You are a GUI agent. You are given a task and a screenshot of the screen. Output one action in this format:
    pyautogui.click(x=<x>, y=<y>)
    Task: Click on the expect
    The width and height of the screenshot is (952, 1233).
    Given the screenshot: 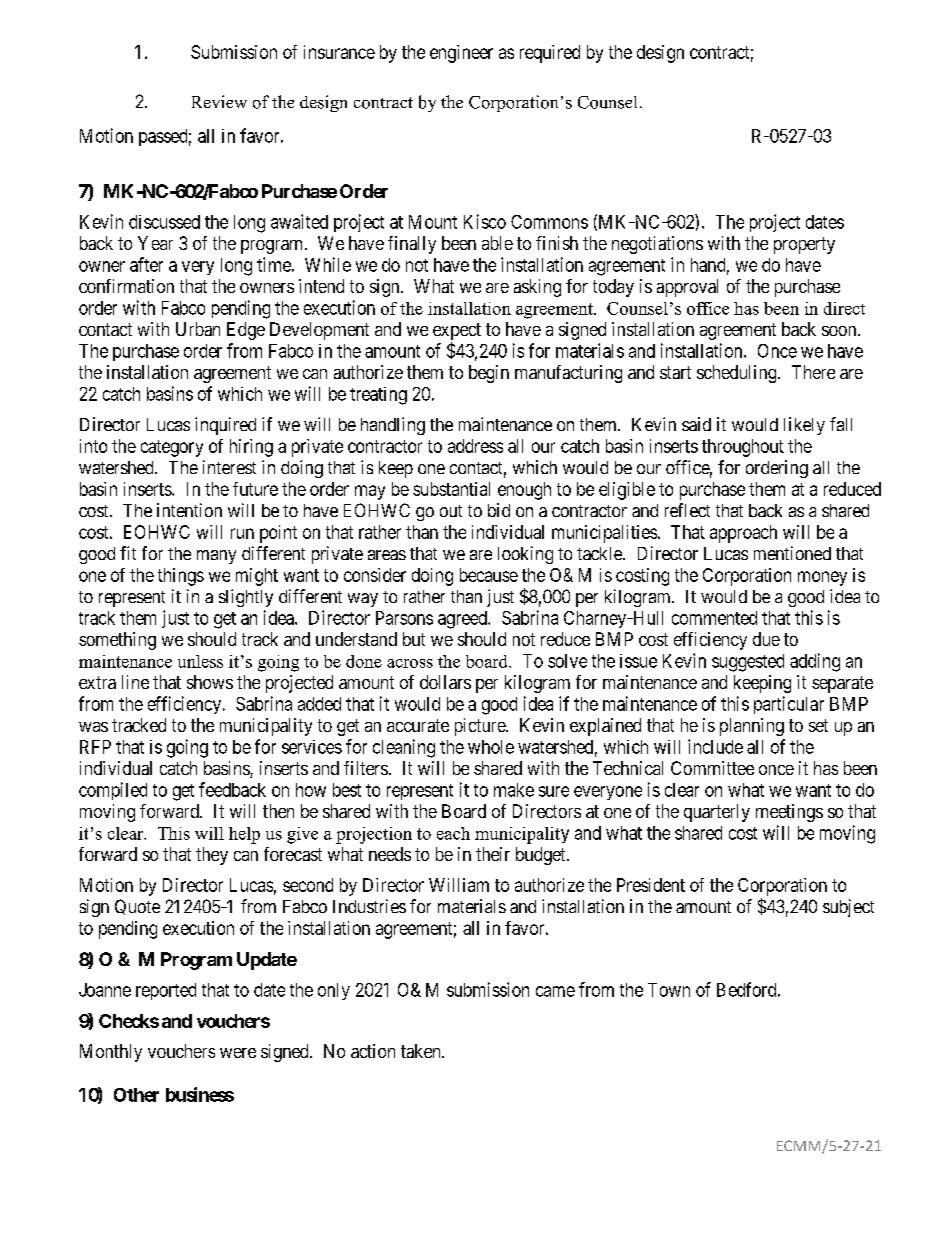 What is the action you would take?
    pyautogui.click(x=457, y=331)
